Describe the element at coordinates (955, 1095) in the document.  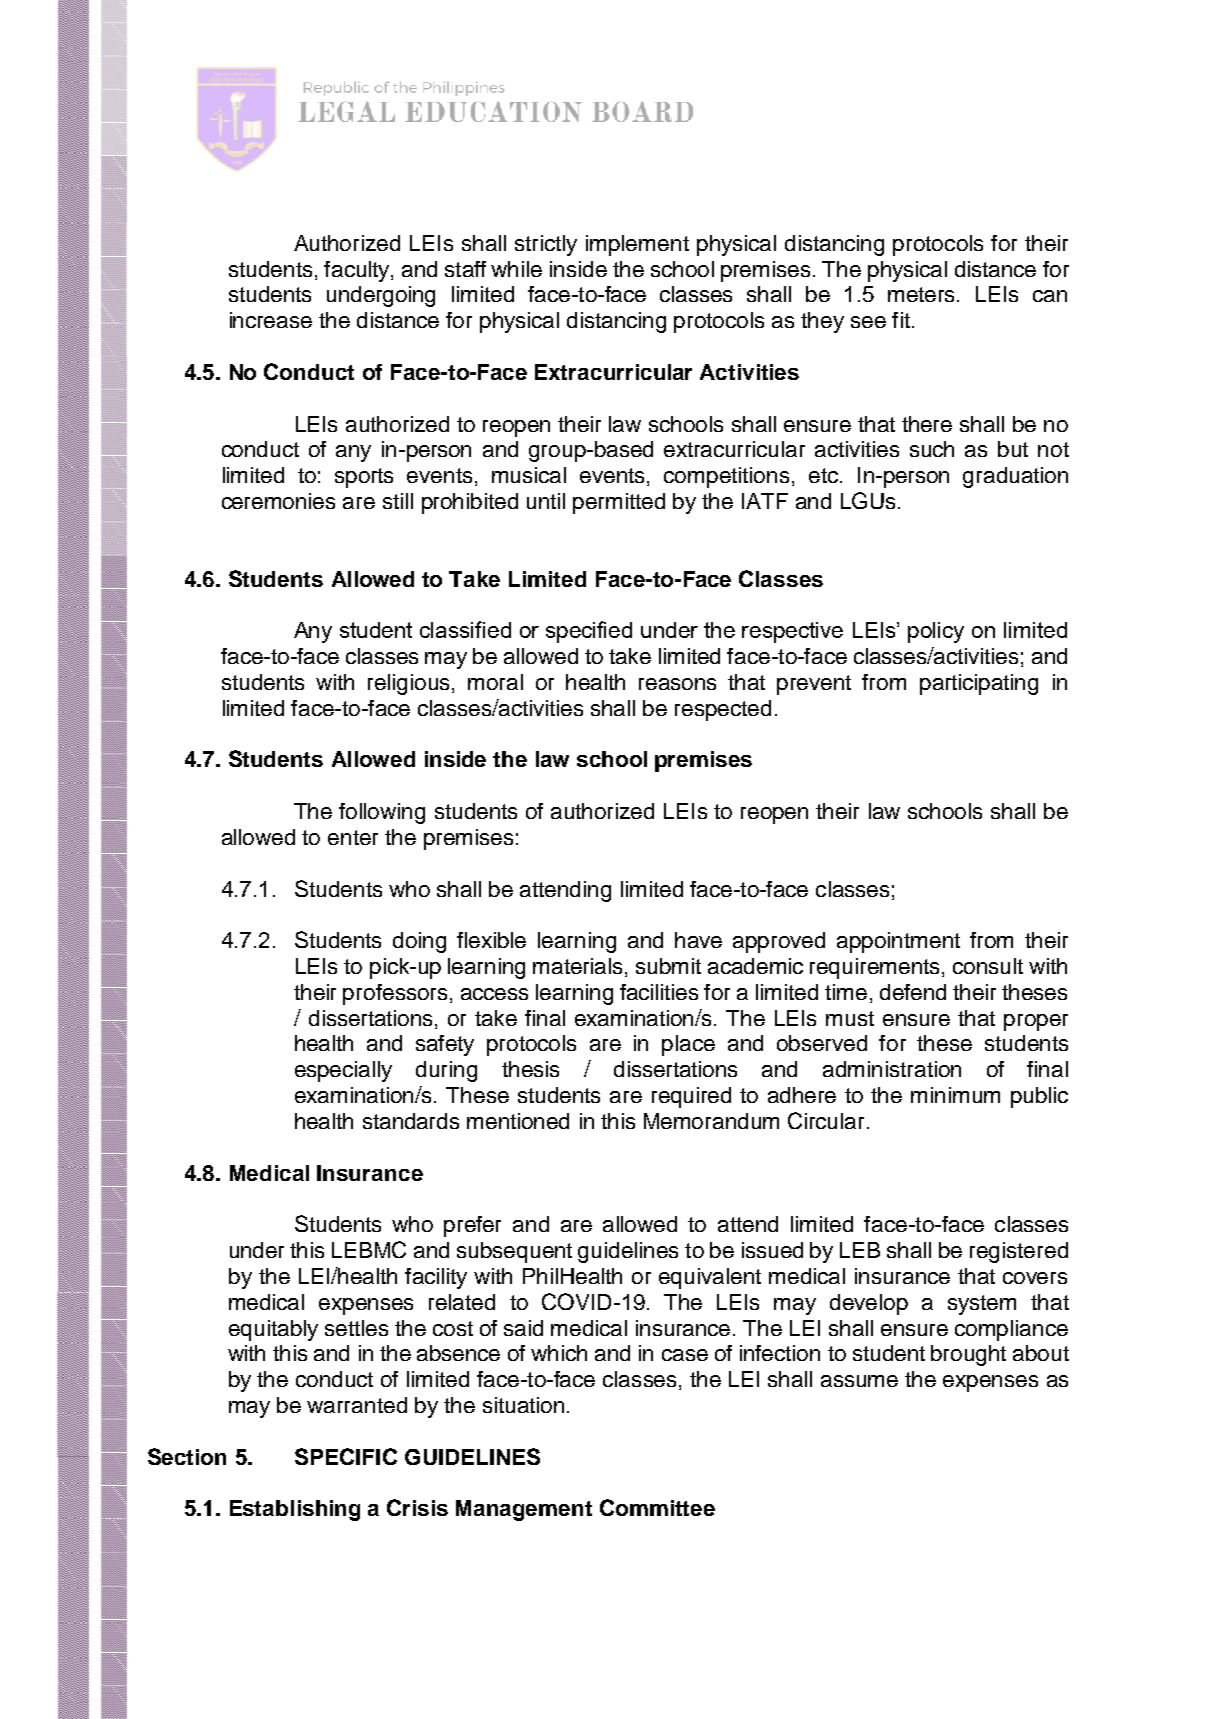
I see `minimum` at that location.
